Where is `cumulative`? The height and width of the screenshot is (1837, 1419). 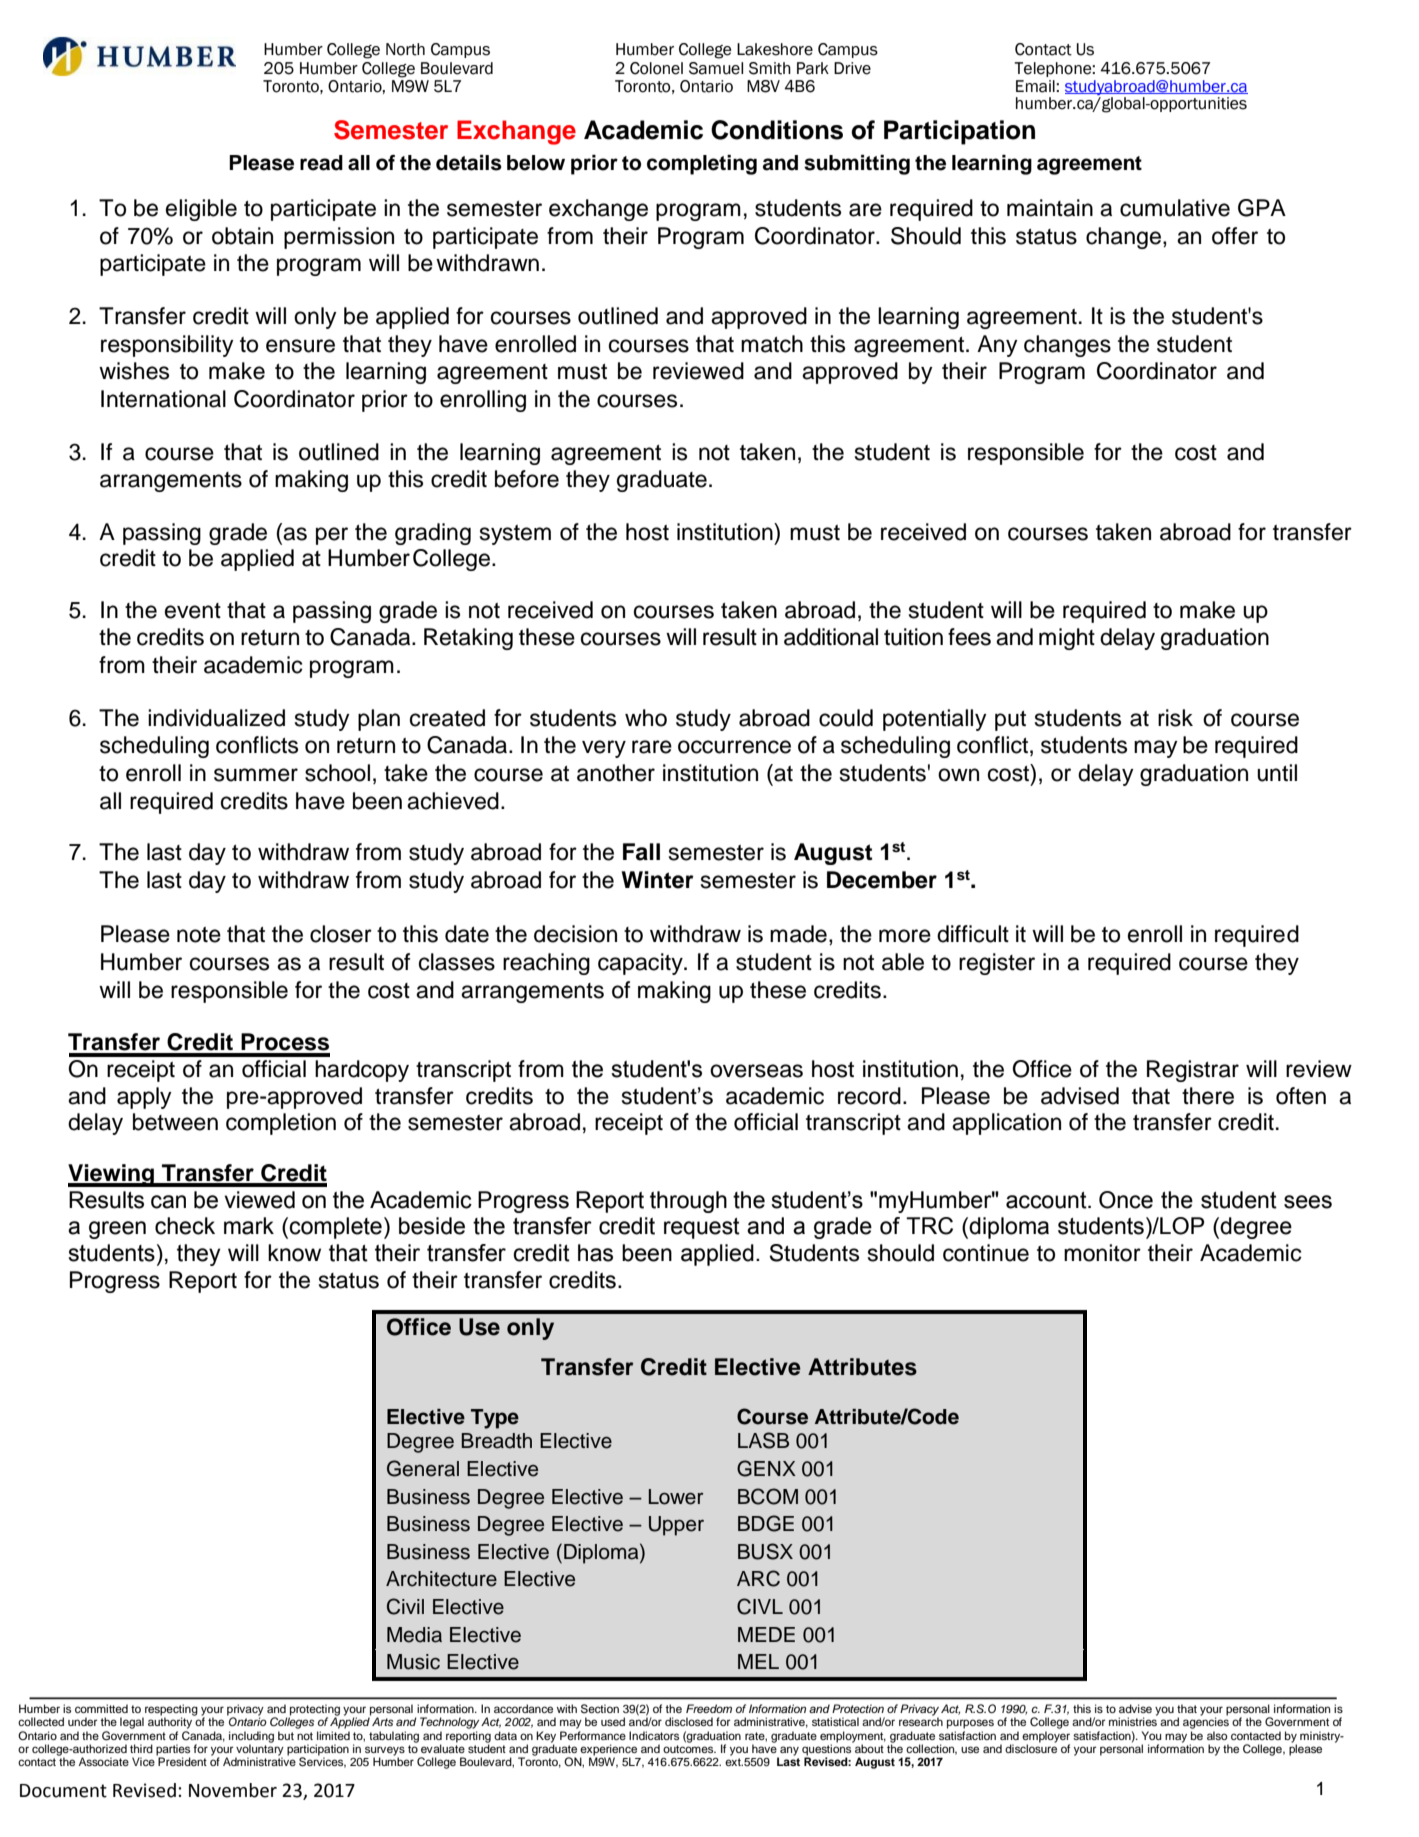
cumulative is located at coordinates (1175, 208).
